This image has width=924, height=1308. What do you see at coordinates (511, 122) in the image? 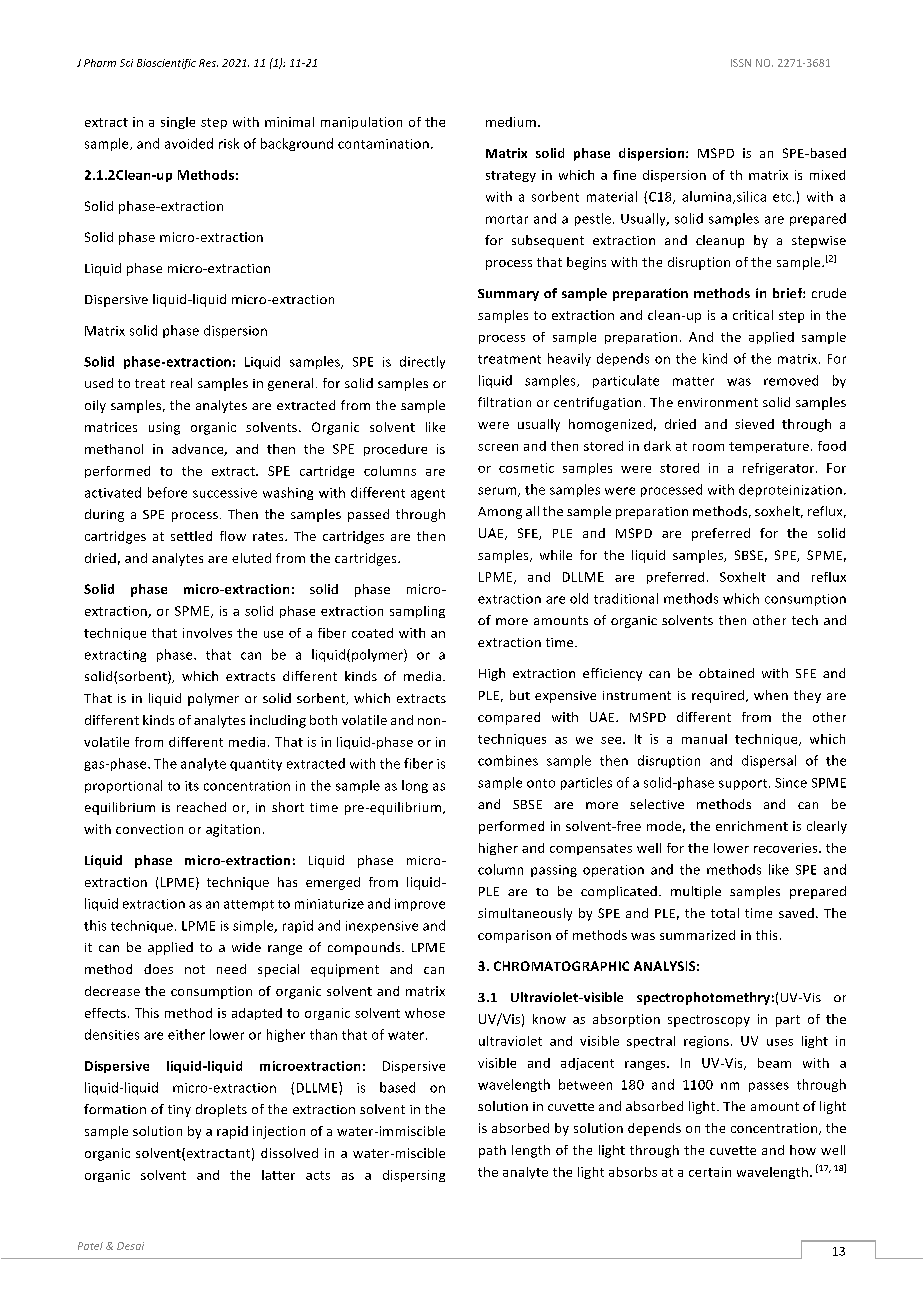
I see `medium` at bounding box center [511, 122].
